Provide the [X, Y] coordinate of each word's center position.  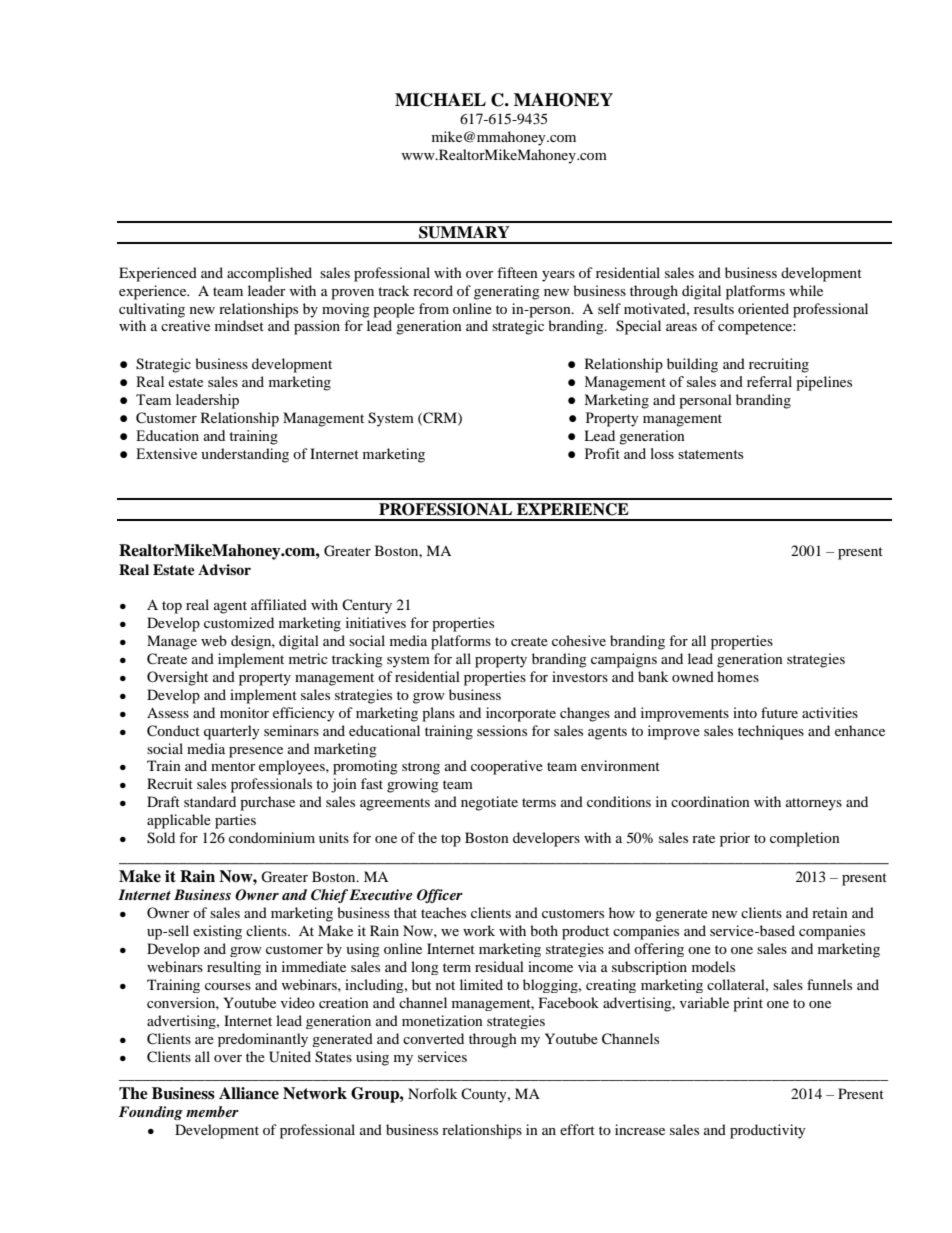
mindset [239, 325]
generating [507, 292]
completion [805, 839]
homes [738, 676]
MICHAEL [440, 100]
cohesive [579, 640]
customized [239, 622]
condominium [272, 837]
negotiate [489, 803]
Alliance [249, 1093]
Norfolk [432, 1093]
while [806, 290]
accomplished [269, 274]
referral [769, 381]
